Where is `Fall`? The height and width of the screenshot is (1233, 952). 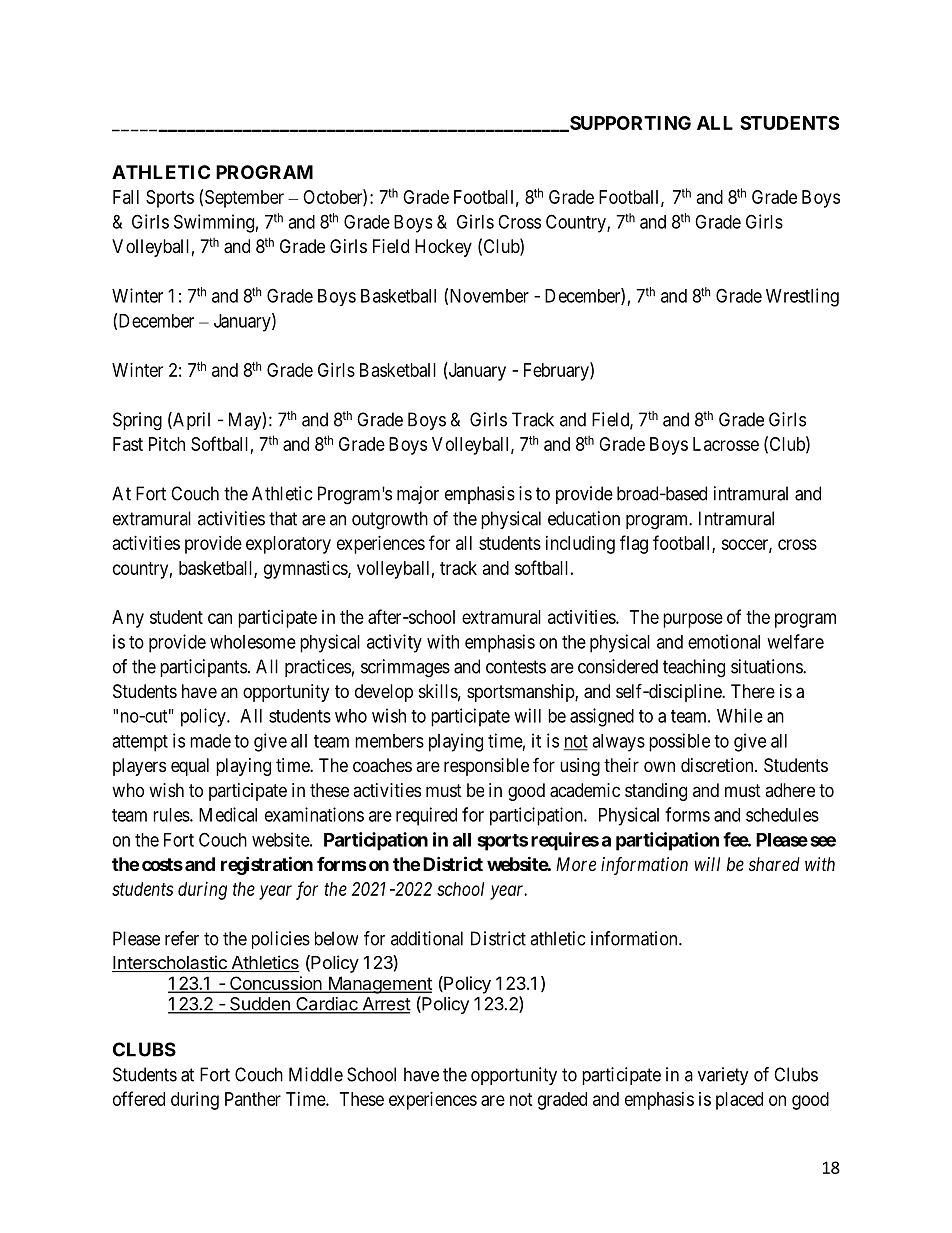 Fall is located at coordinates (126, 197).
